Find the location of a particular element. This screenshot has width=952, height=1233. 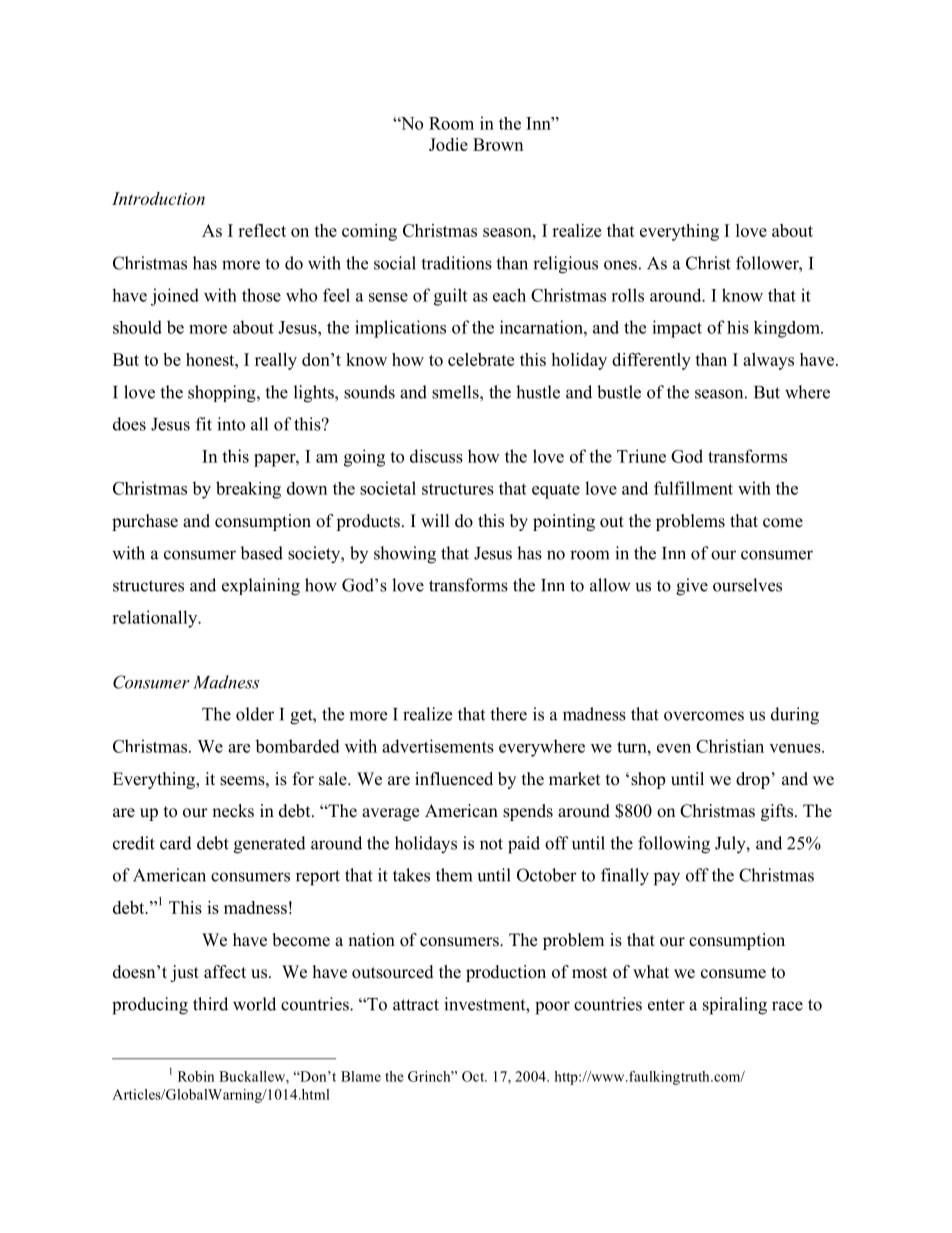

necks is located at coordinates (233, 811).
